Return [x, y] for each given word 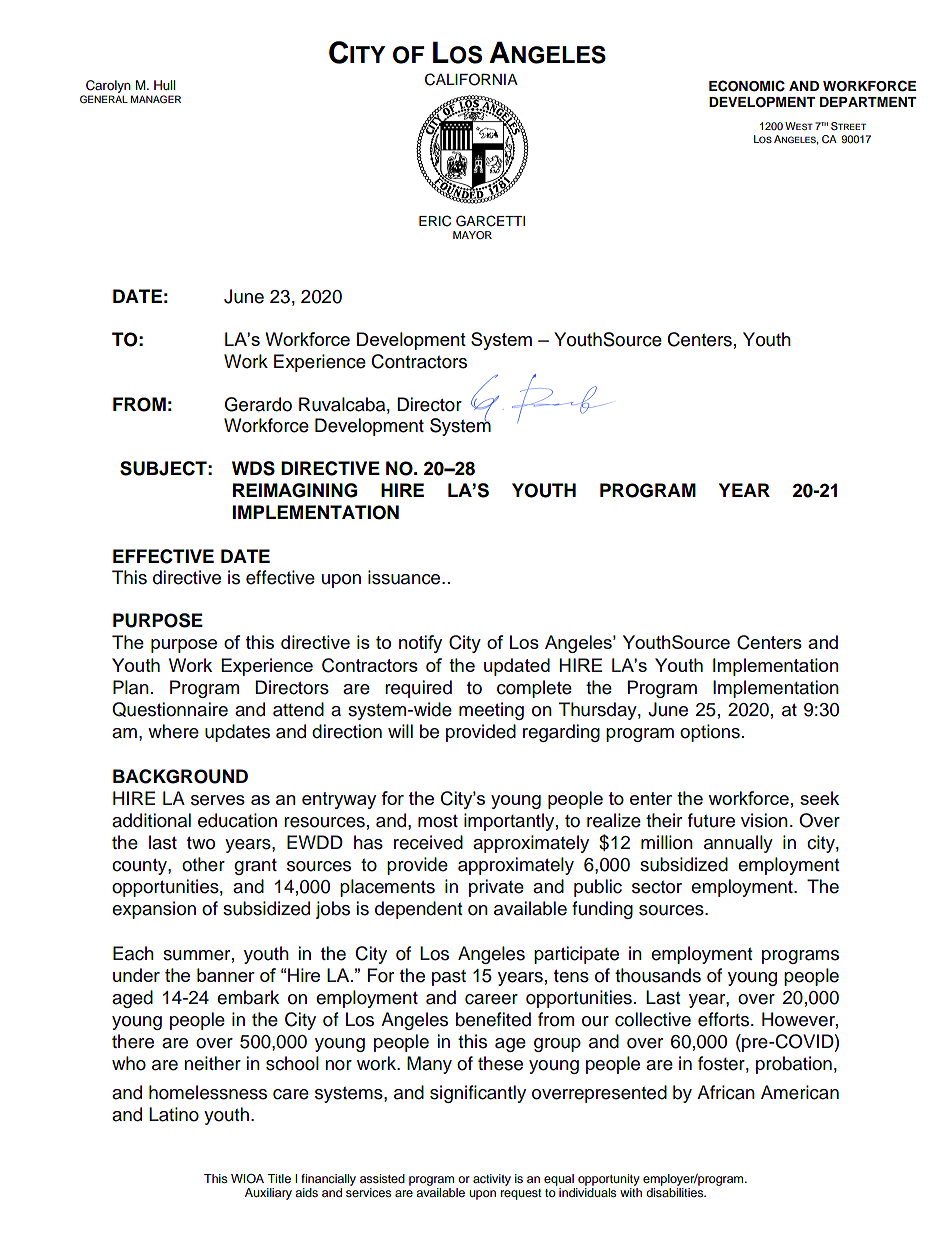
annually [738, 844]
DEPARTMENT [868, 102]
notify [420, 644]
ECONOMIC [747, 86]
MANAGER [156, 99]
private [496, 888]
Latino [174, 1114]
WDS [253, 468]
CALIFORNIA [471, 79]
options [710, 733]
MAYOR [472, 235]
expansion [154, 910]
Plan [131, 687]
